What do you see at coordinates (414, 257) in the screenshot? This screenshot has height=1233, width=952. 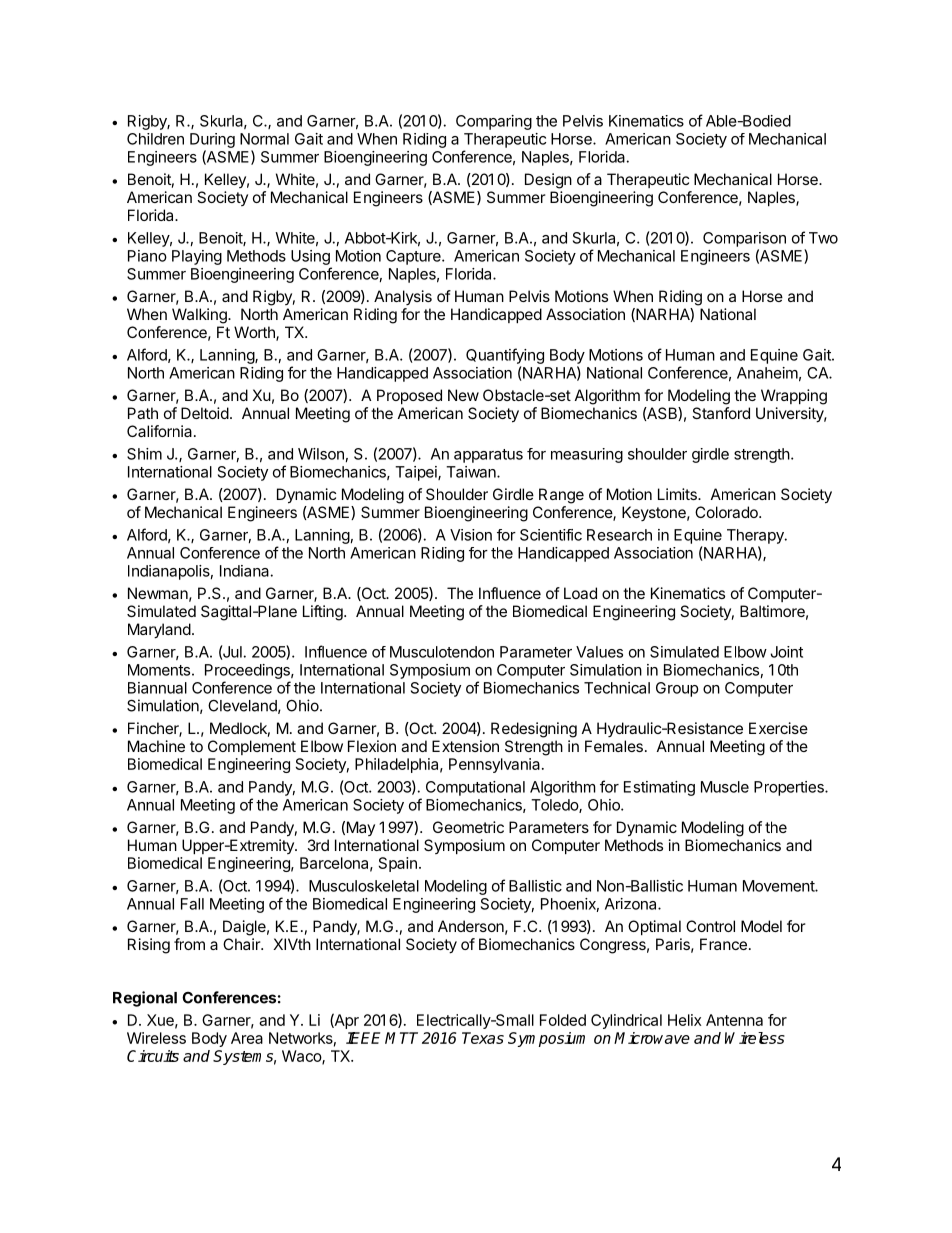 I see `Capture` at bounding box center [414, 257].
